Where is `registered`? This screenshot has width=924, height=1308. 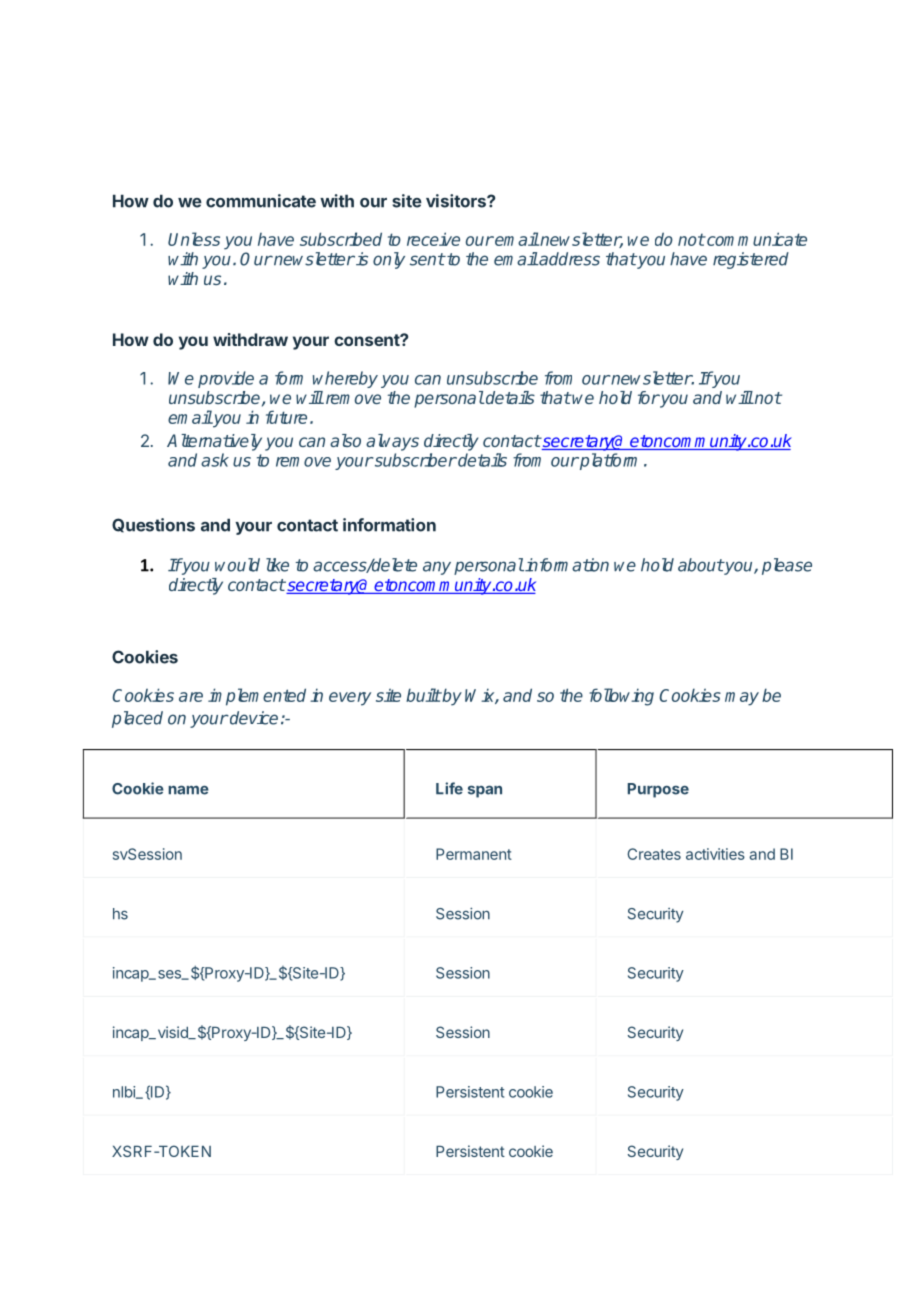 registered is located at coordinates (751, 260).
